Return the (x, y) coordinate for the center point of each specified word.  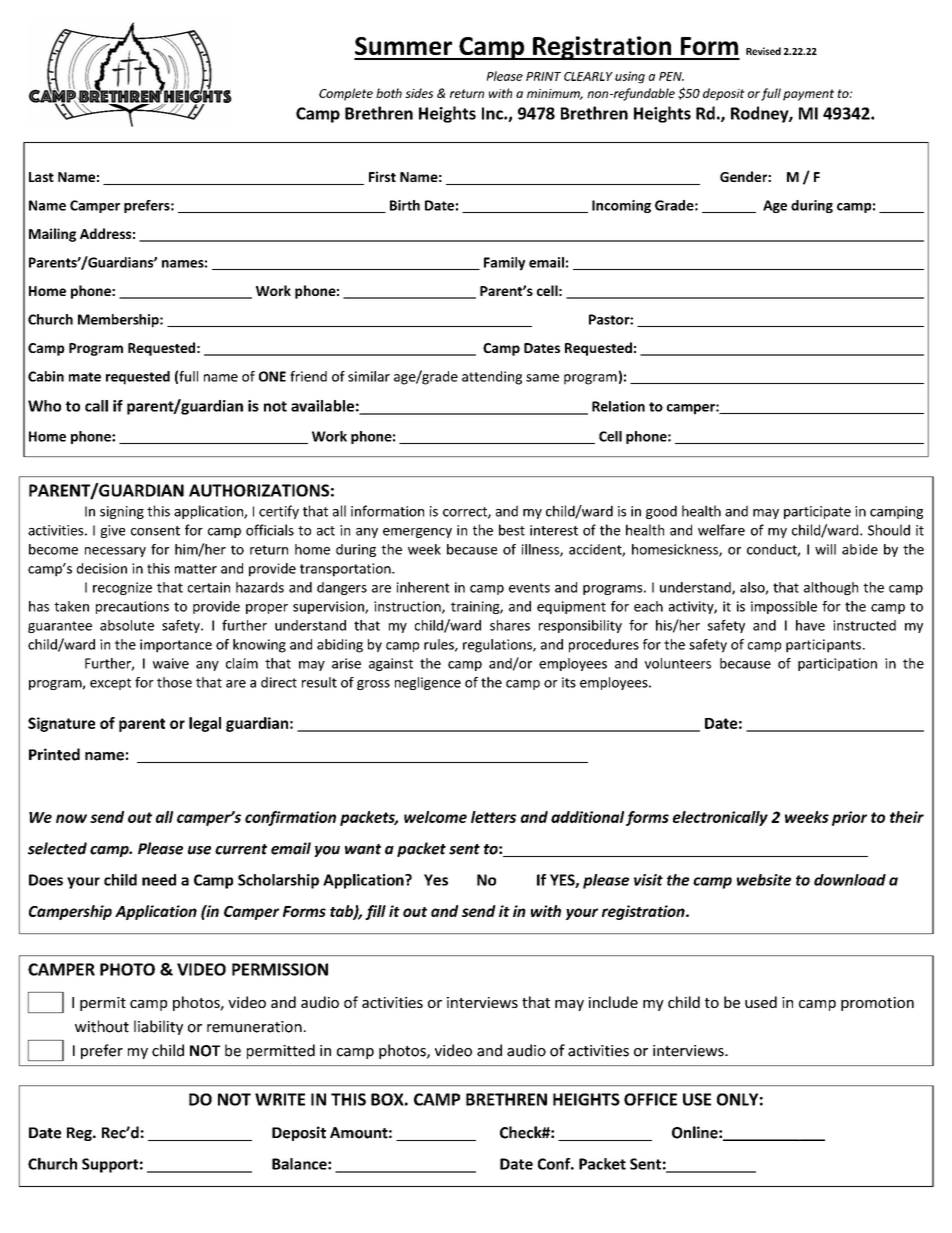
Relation (618, 406)
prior (849, 818)
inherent (423, 587)
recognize (122, 588)
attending (492, 378)
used (761, 1002)
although (831, 588)
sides (419, 93)
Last (41, 177)
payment (808, 95)
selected (57, 848)
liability (158, 1027)
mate (85, 377)
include (613, 1002)
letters (493, 817)
